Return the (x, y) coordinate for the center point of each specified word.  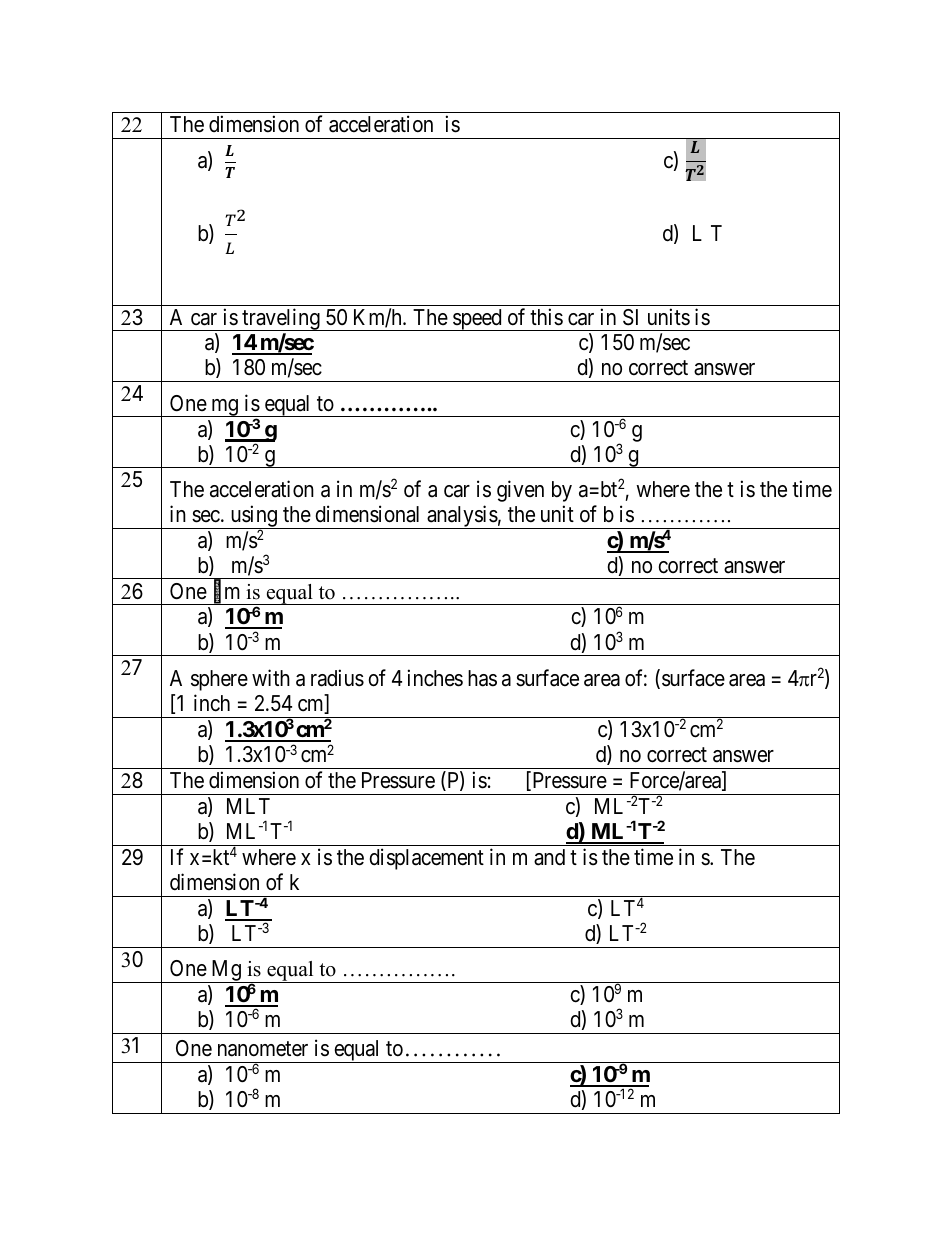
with (271, 677)
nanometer (263, 1049)
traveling (281, 319)
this (546, 317)
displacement (426, 859)
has (482, 678)
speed (477, 320)
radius (337, 678)
